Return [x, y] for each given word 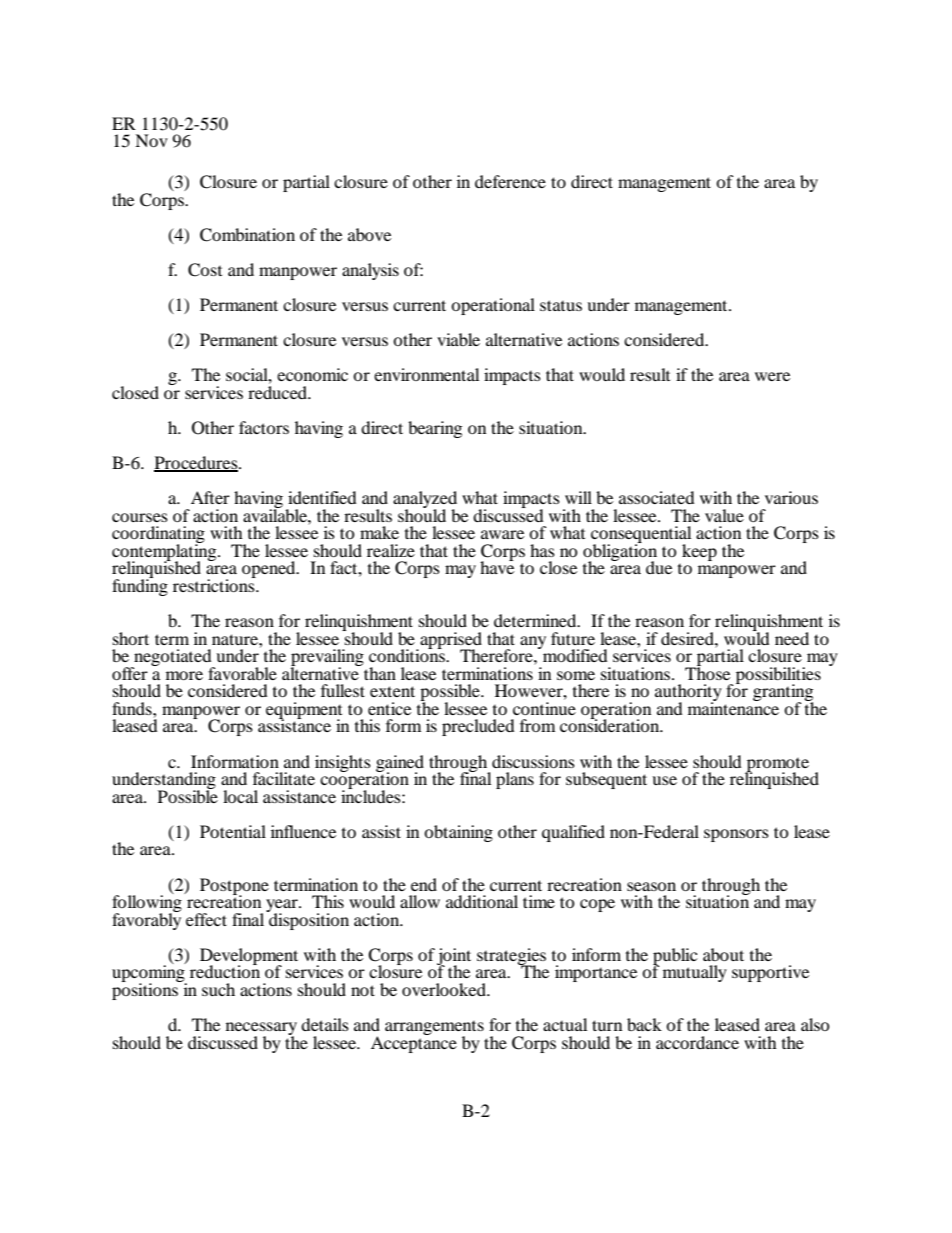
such [218, 989]
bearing [435, 429]
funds [133, 708]
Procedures [197, 464]
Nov [151, 140]
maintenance [733, 707]
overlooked [445, 989]
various [791, 497]
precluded [478, 727]
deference [510, 181]
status [561, 305]
